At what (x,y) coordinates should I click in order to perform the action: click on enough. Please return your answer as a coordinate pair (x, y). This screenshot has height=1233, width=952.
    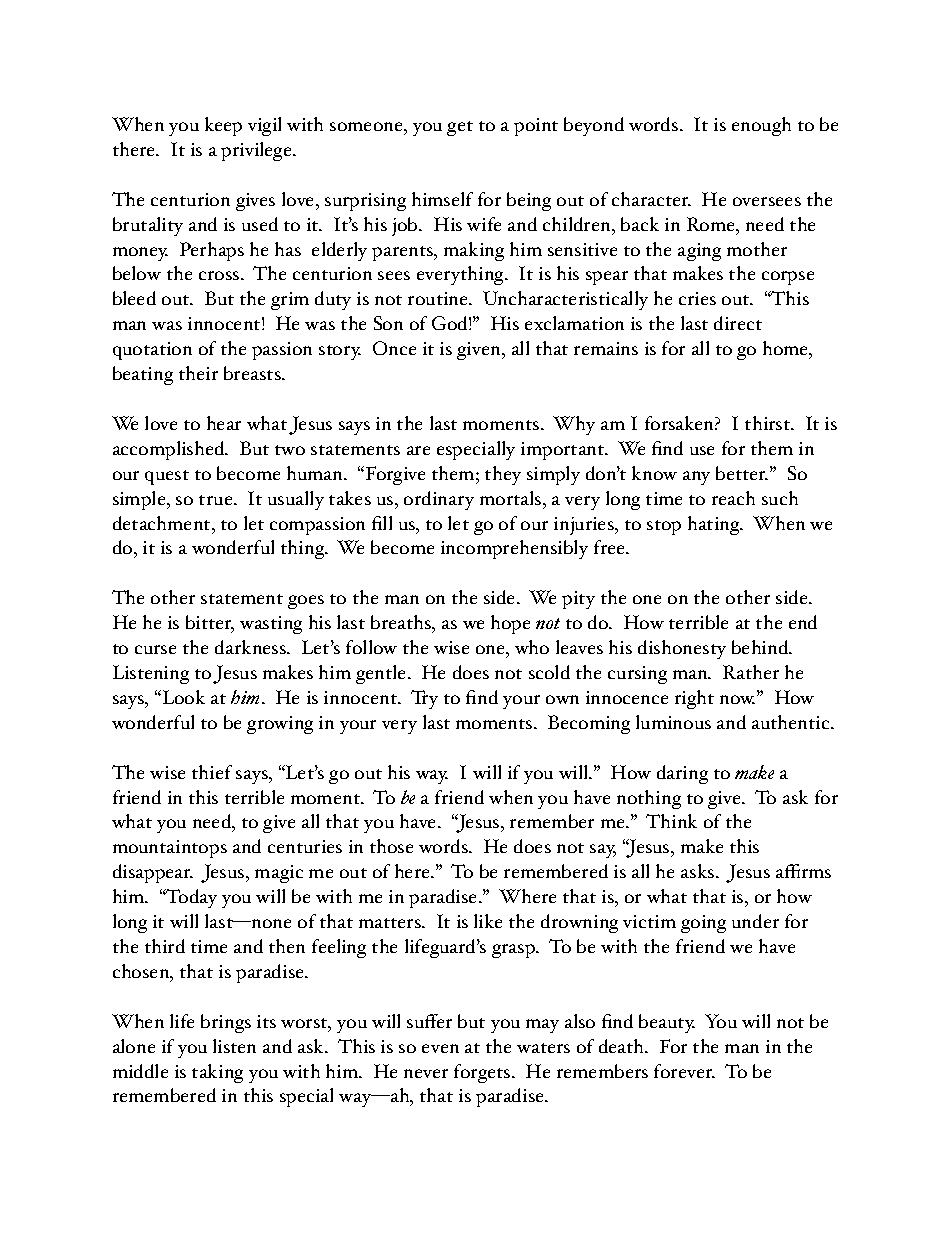
    Looking at the image, I should click on (761, 126).
